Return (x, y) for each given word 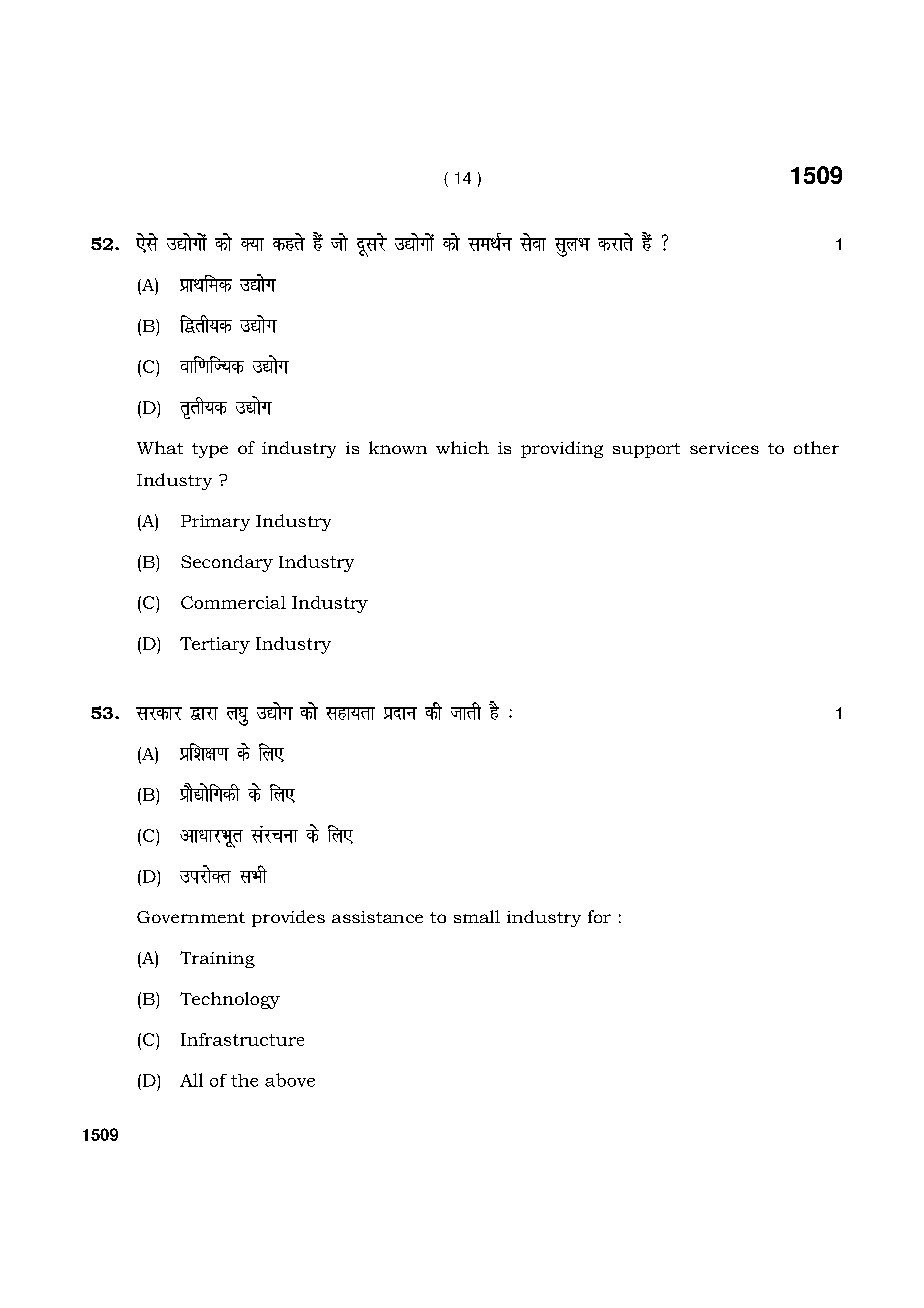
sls (147, 243)
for (599, 916)
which (462, 447)
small (477, 916)
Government (191, 917)
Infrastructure (242, 1039)
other (816, 447)
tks (339, 242)
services (724, 448)
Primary (215, 523)
